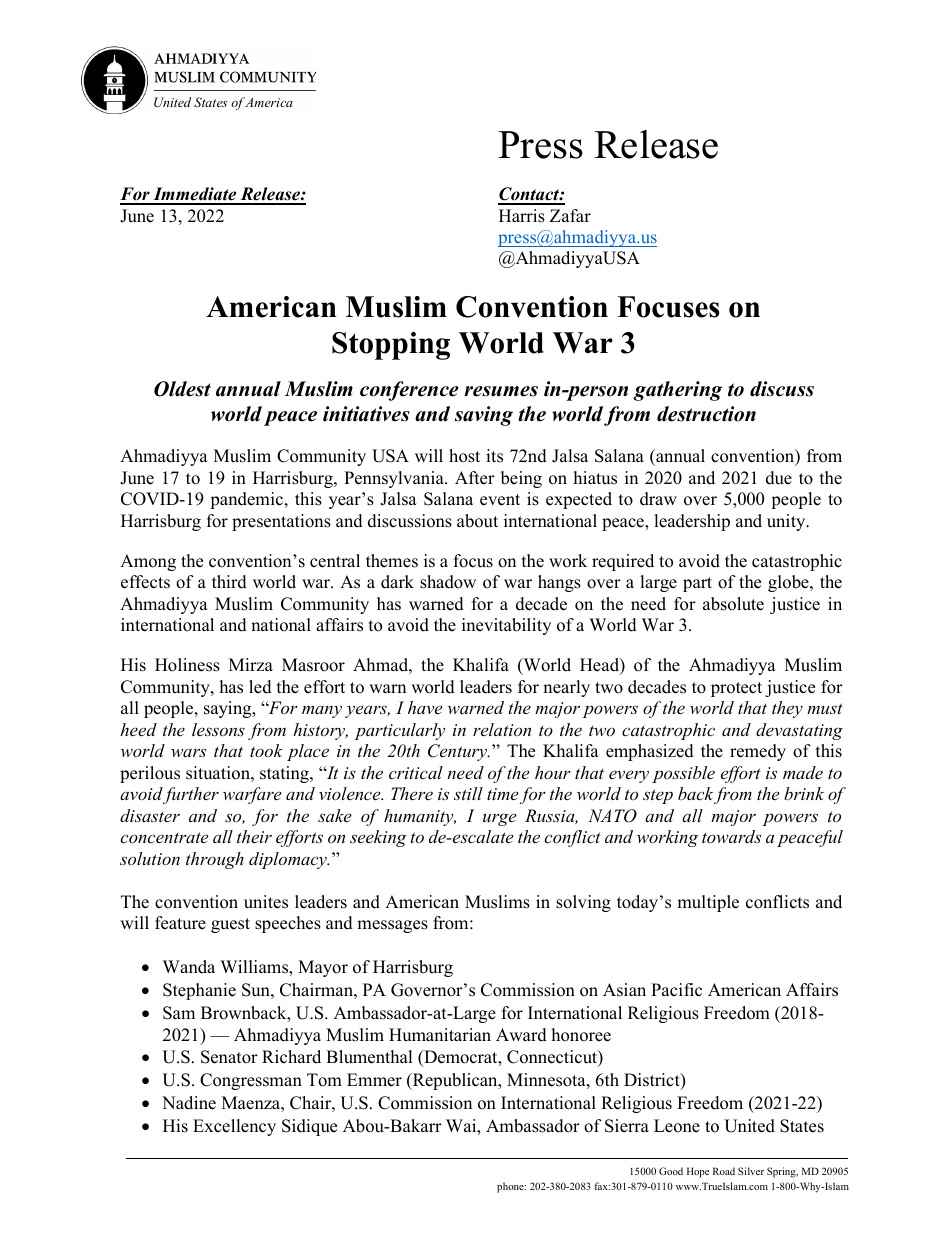  I want to click on shadow, so click(448, 582).
